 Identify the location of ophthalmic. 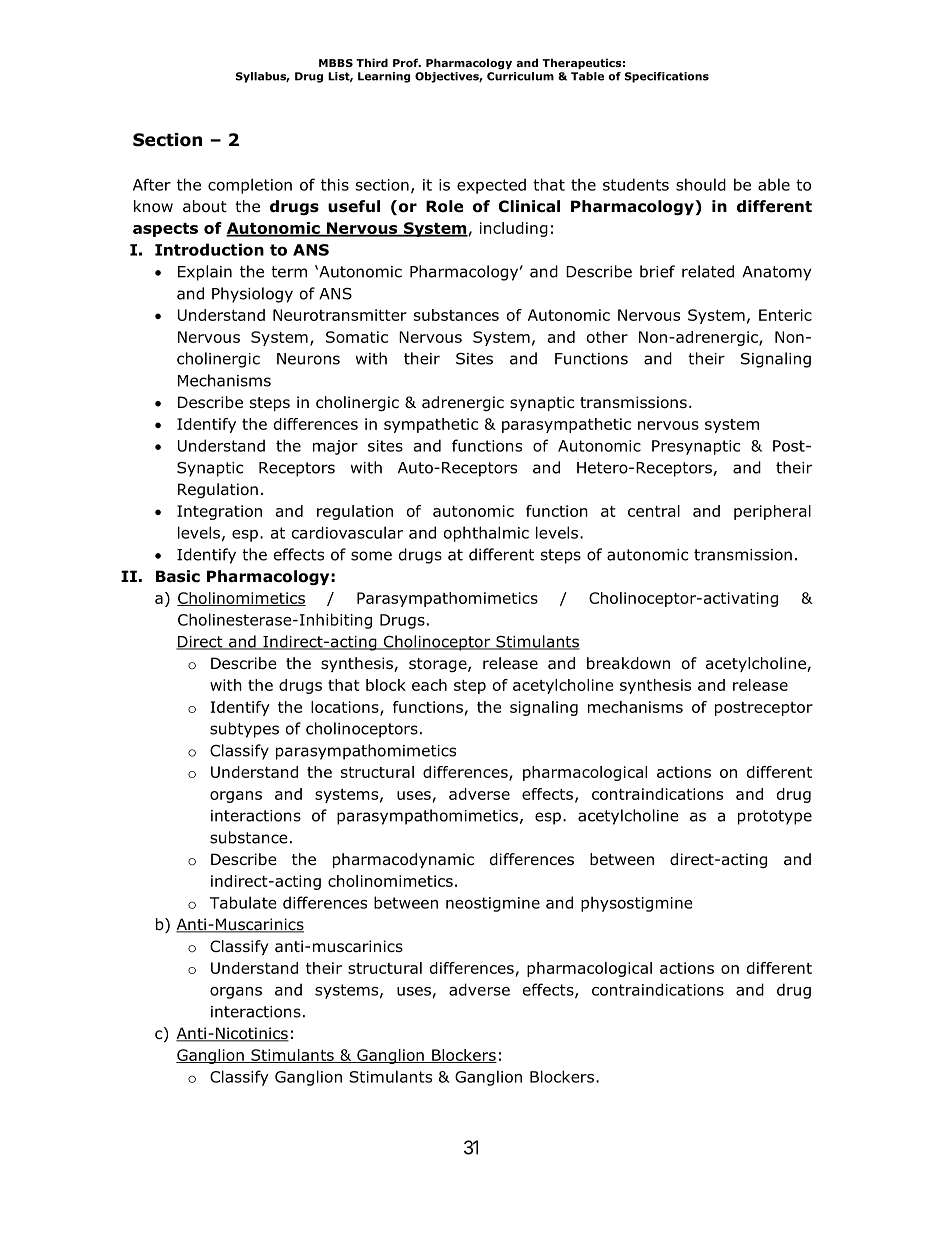
(486, 534).
